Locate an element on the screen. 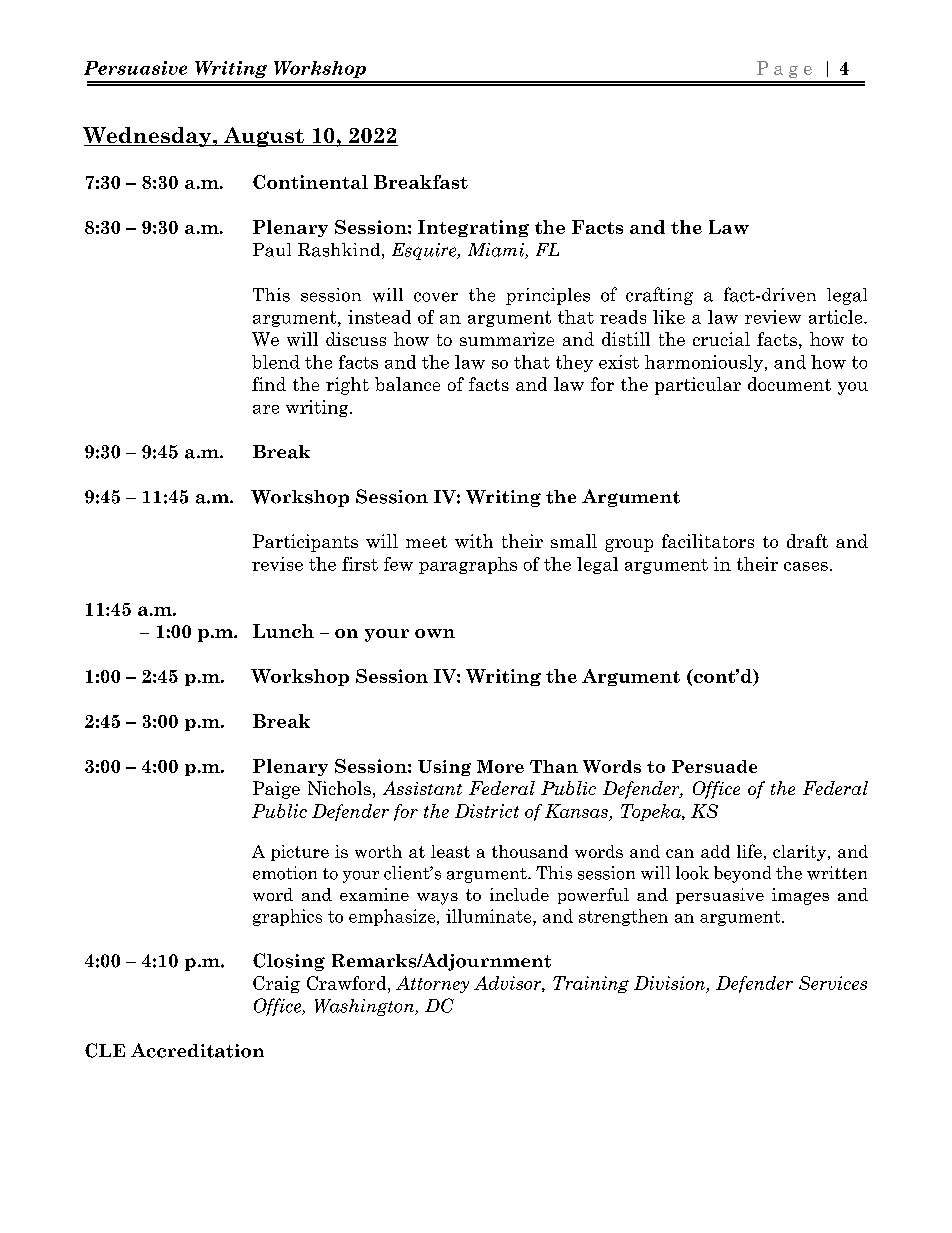  Craig is located at coordinates (276, 984).
